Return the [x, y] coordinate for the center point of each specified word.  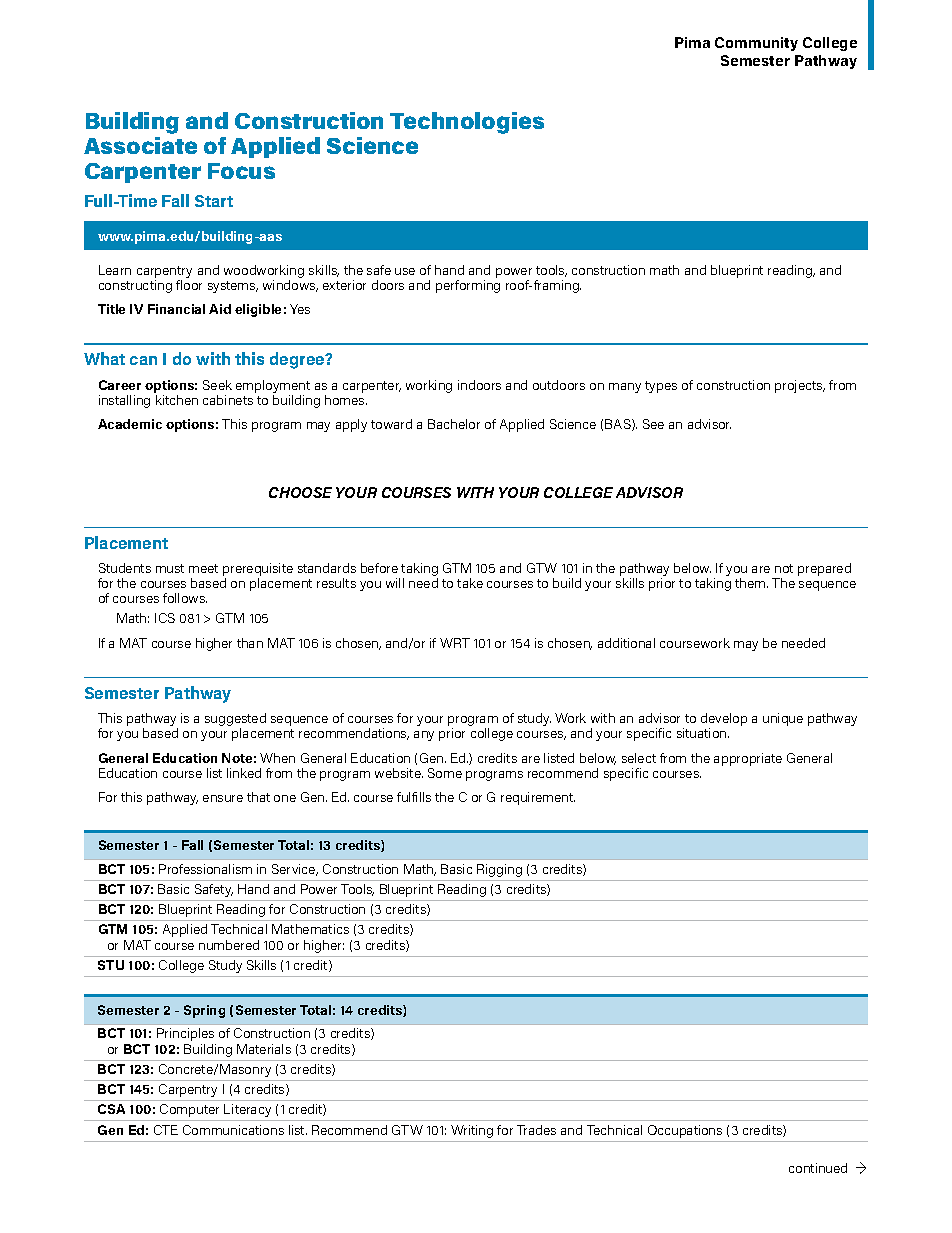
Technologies [467, 123]
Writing [472, 1131]
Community [756, 44]
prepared [824, 569]
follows [185, 598]
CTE [166, 1130]
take [470, 583]
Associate [140, 145]
